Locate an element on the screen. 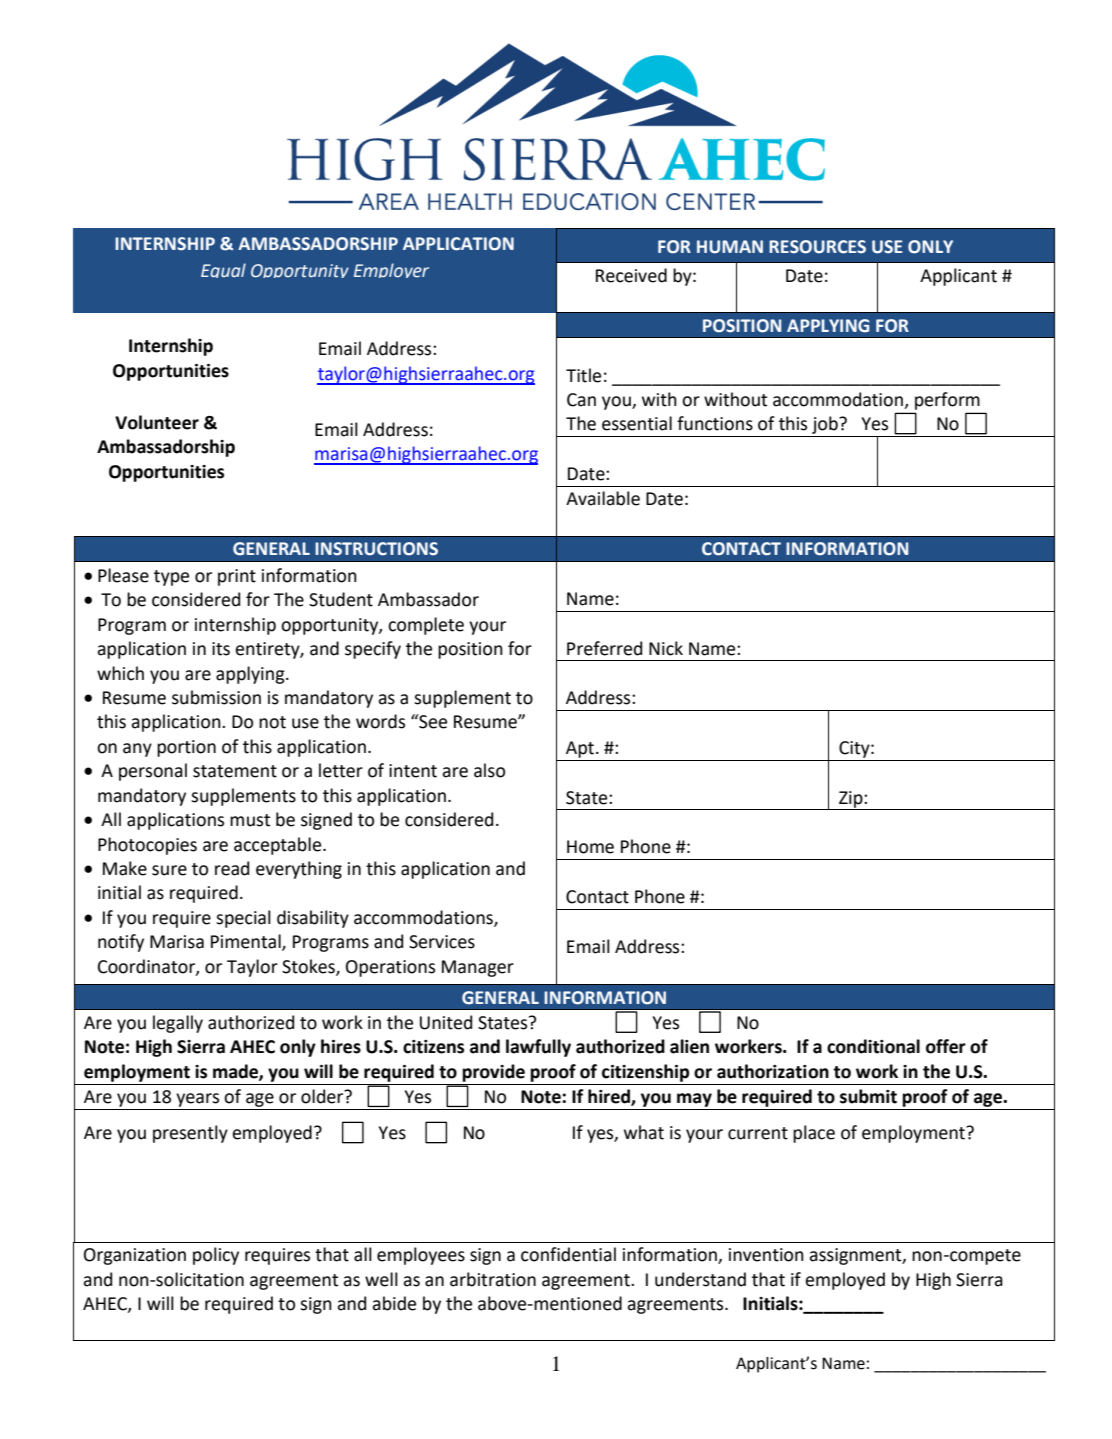  Zip is located at coordinates (851, 800).
